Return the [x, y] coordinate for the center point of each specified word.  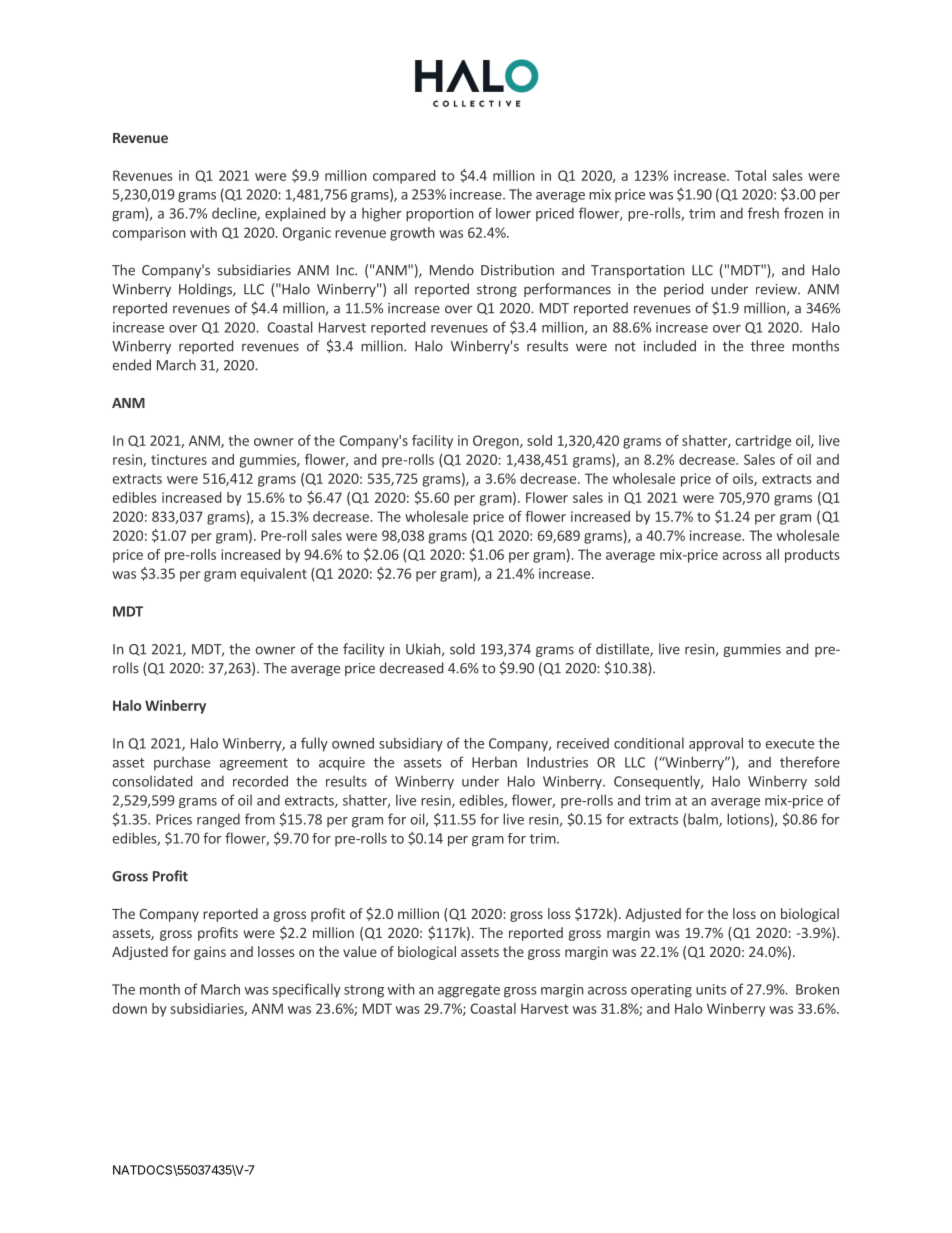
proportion [440, 215]
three [767, 346]
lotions [749, 820]
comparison [149, 234]
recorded [260, 781]
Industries [557, 762]
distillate [623, 650]
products [812, 556]
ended [132, 365]
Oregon [497, 442]
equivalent [274, 575]
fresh [763, 213]
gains [210, 953]
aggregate [469, 991]
